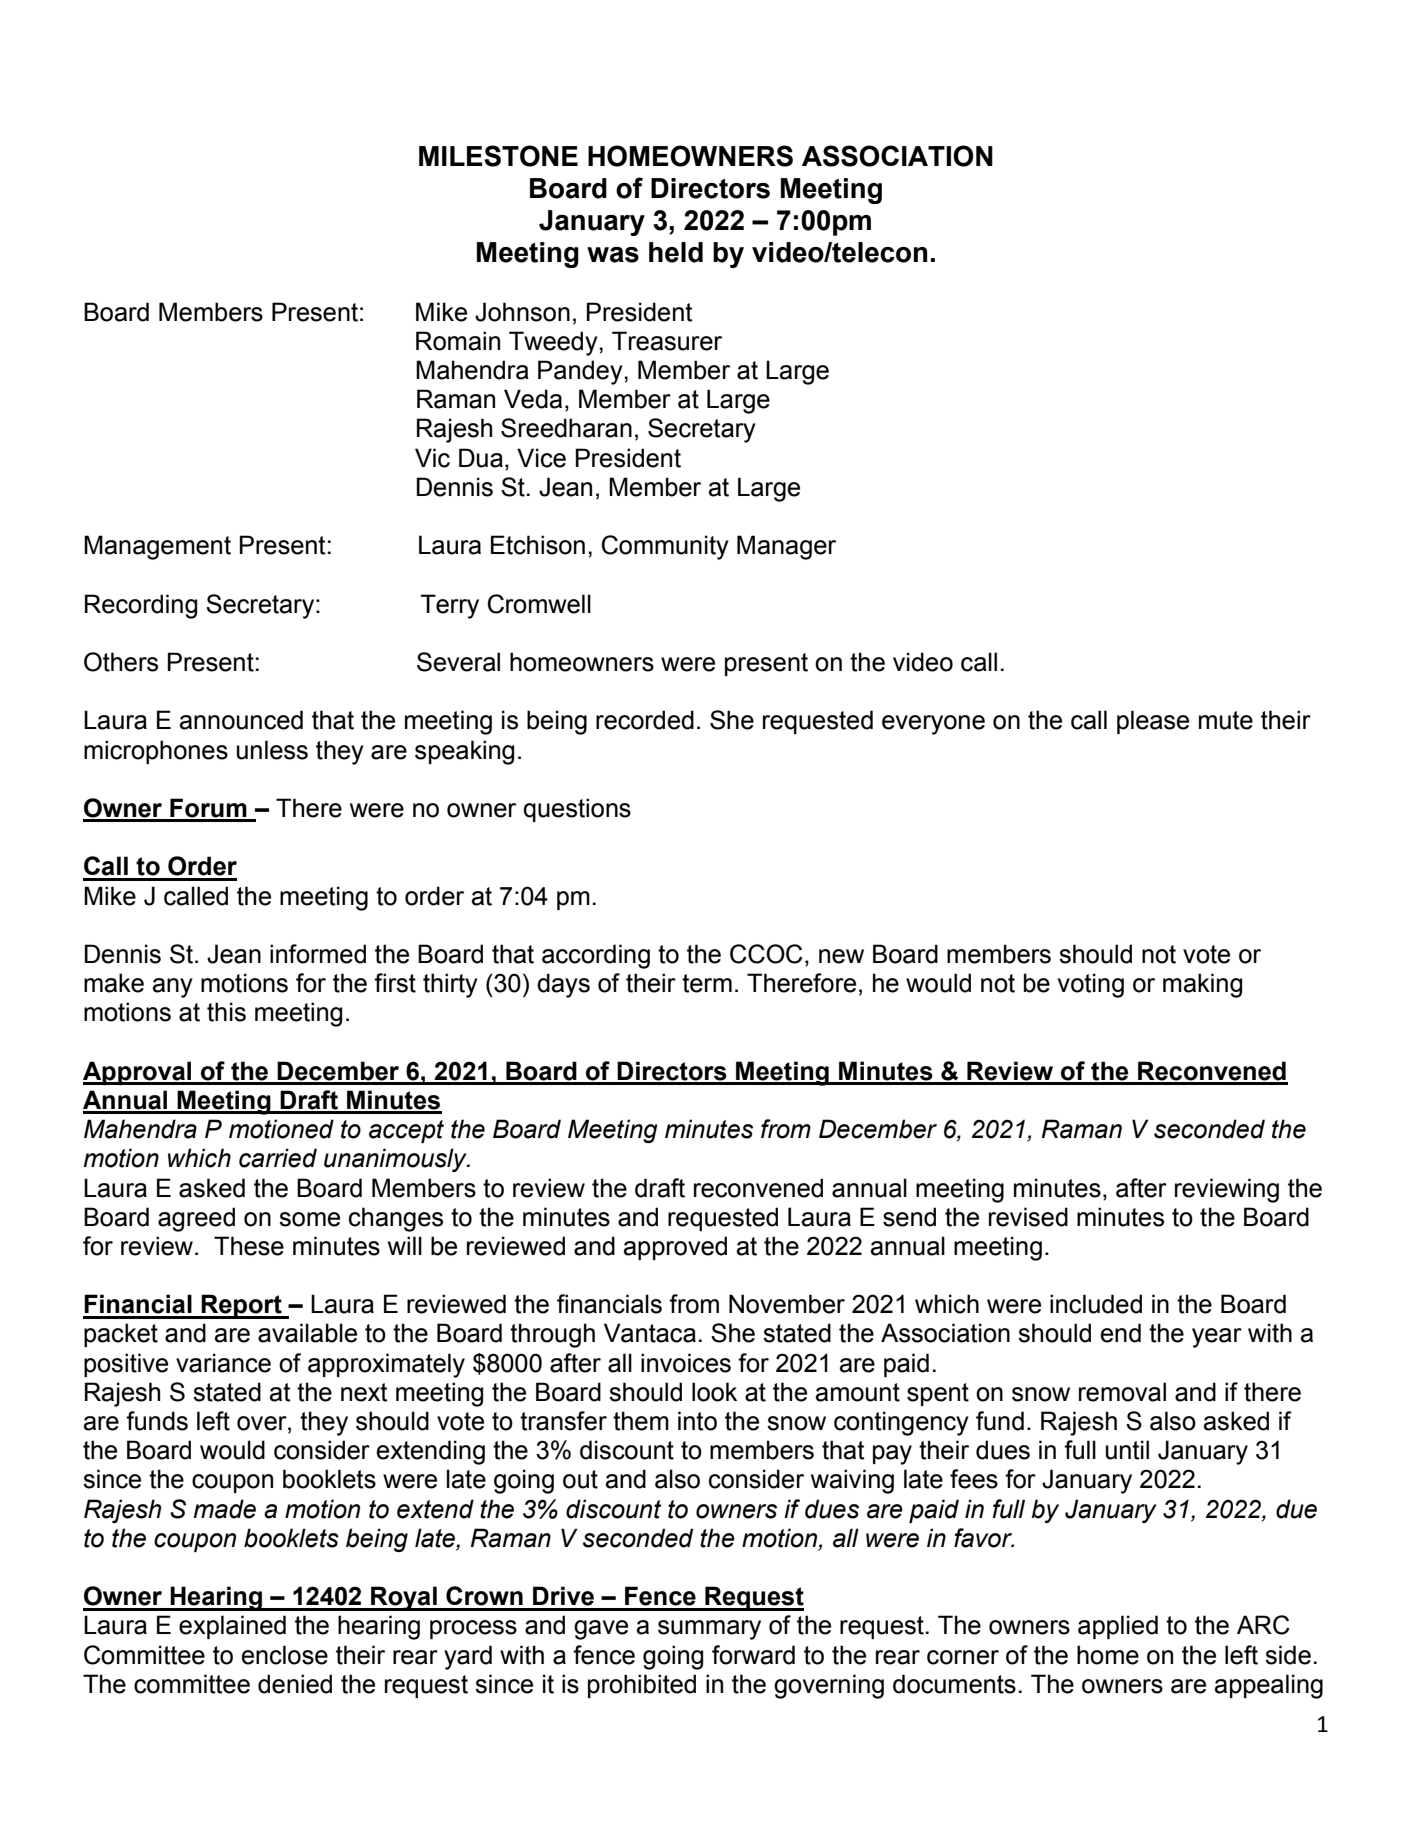  Describe the element at coordinates (157, 547) in the screenshot. I see `Management` at that location.
